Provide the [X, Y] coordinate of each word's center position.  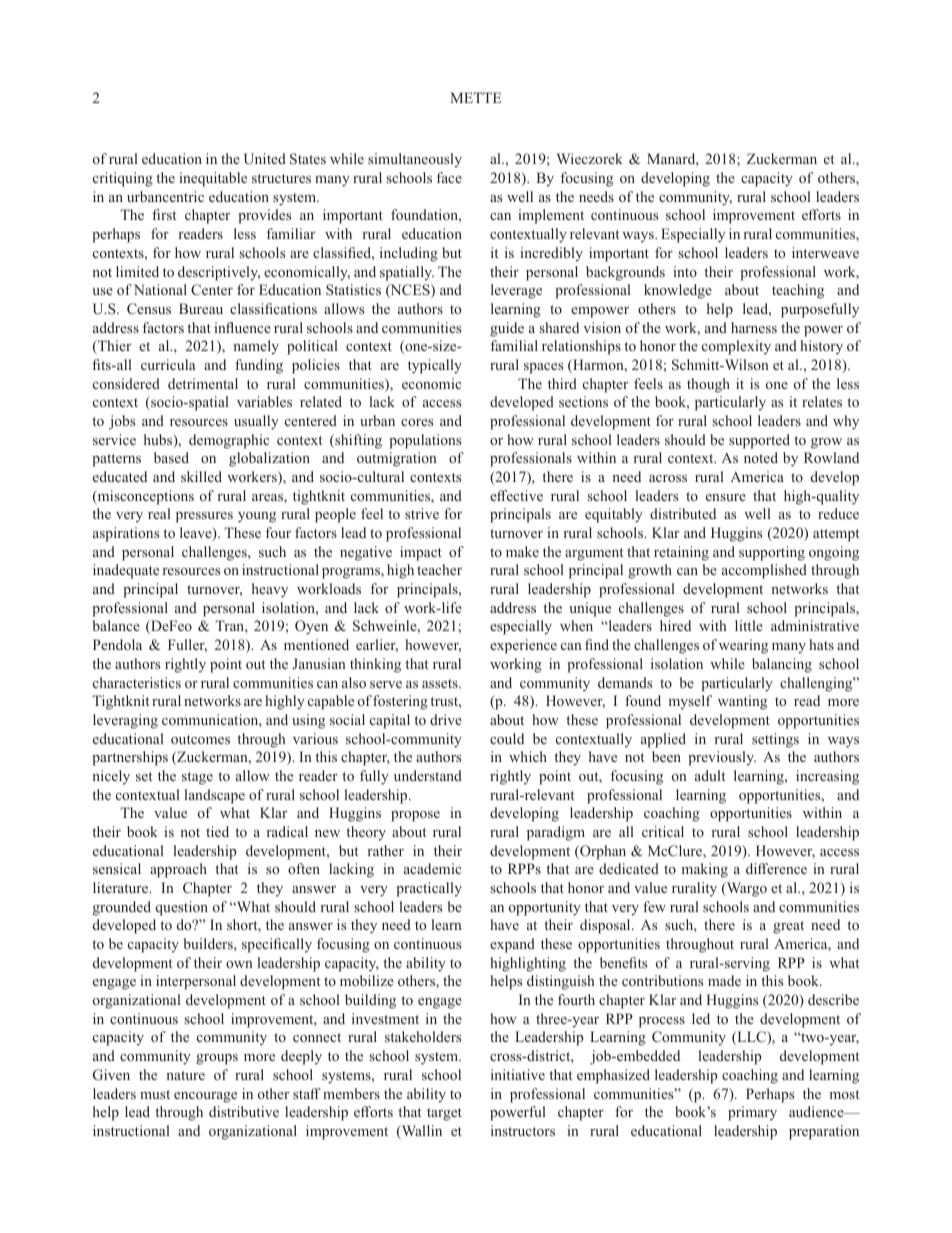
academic [432, 868]
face [449, 177]
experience [523, 646]
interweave [825, 252]
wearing [743, 646]
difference [776, 868]
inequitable [213, 179]
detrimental [203, 383]
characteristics [137, 682]
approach [178, 870]
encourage [205, 1097]
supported [759, 441]
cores [417, 422]
